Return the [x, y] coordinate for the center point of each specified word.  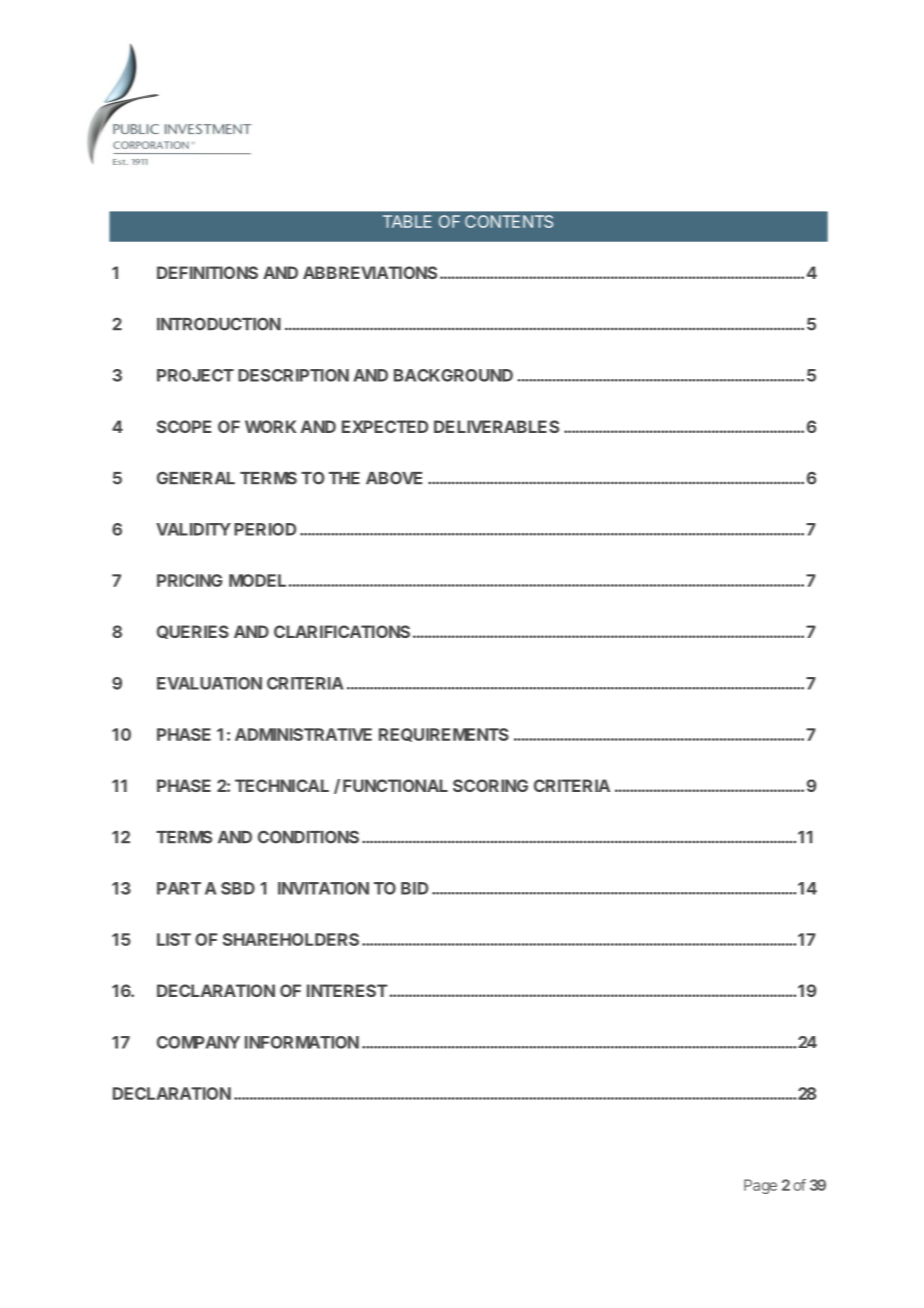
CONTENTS [509, 221]
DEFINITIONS [207, 272]
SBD [238, 888]
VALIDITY [193, 529]
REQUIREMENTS [444, 735]
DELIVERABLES [496, 426]
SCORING [490, 785]
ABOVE [394, 478]
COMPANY [198, 1042]
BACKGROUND [453, 375]
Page [760, 1186]
